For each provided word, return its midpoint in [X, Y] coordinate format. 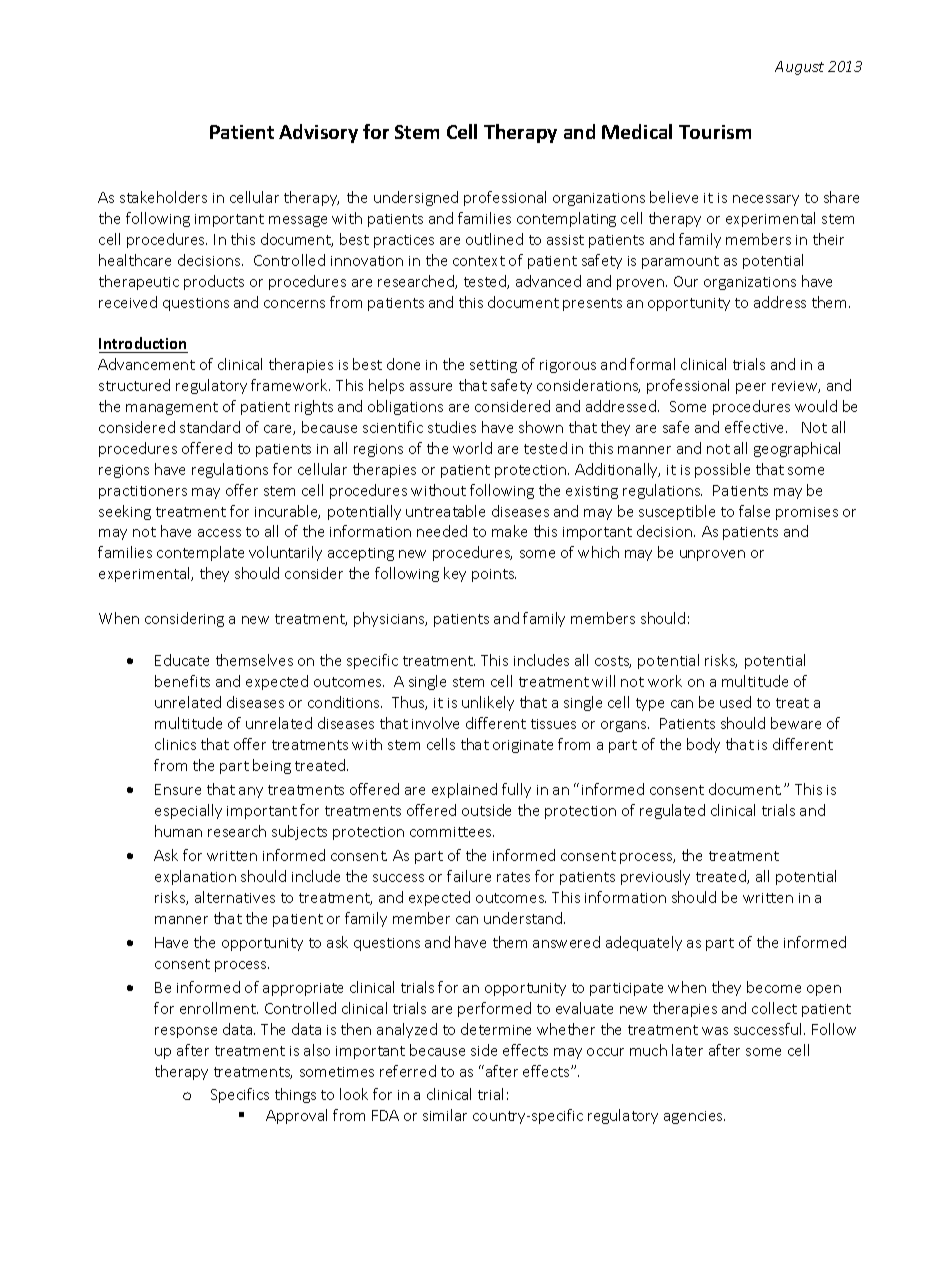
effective [756, 427]
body [703, 745]
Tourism [715, 132]
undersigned [416, 198]
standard [210, 427]
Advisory [318, 133]
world [472, 448]
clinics [175, 744]
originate [523, 746]
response [186, 1032]
